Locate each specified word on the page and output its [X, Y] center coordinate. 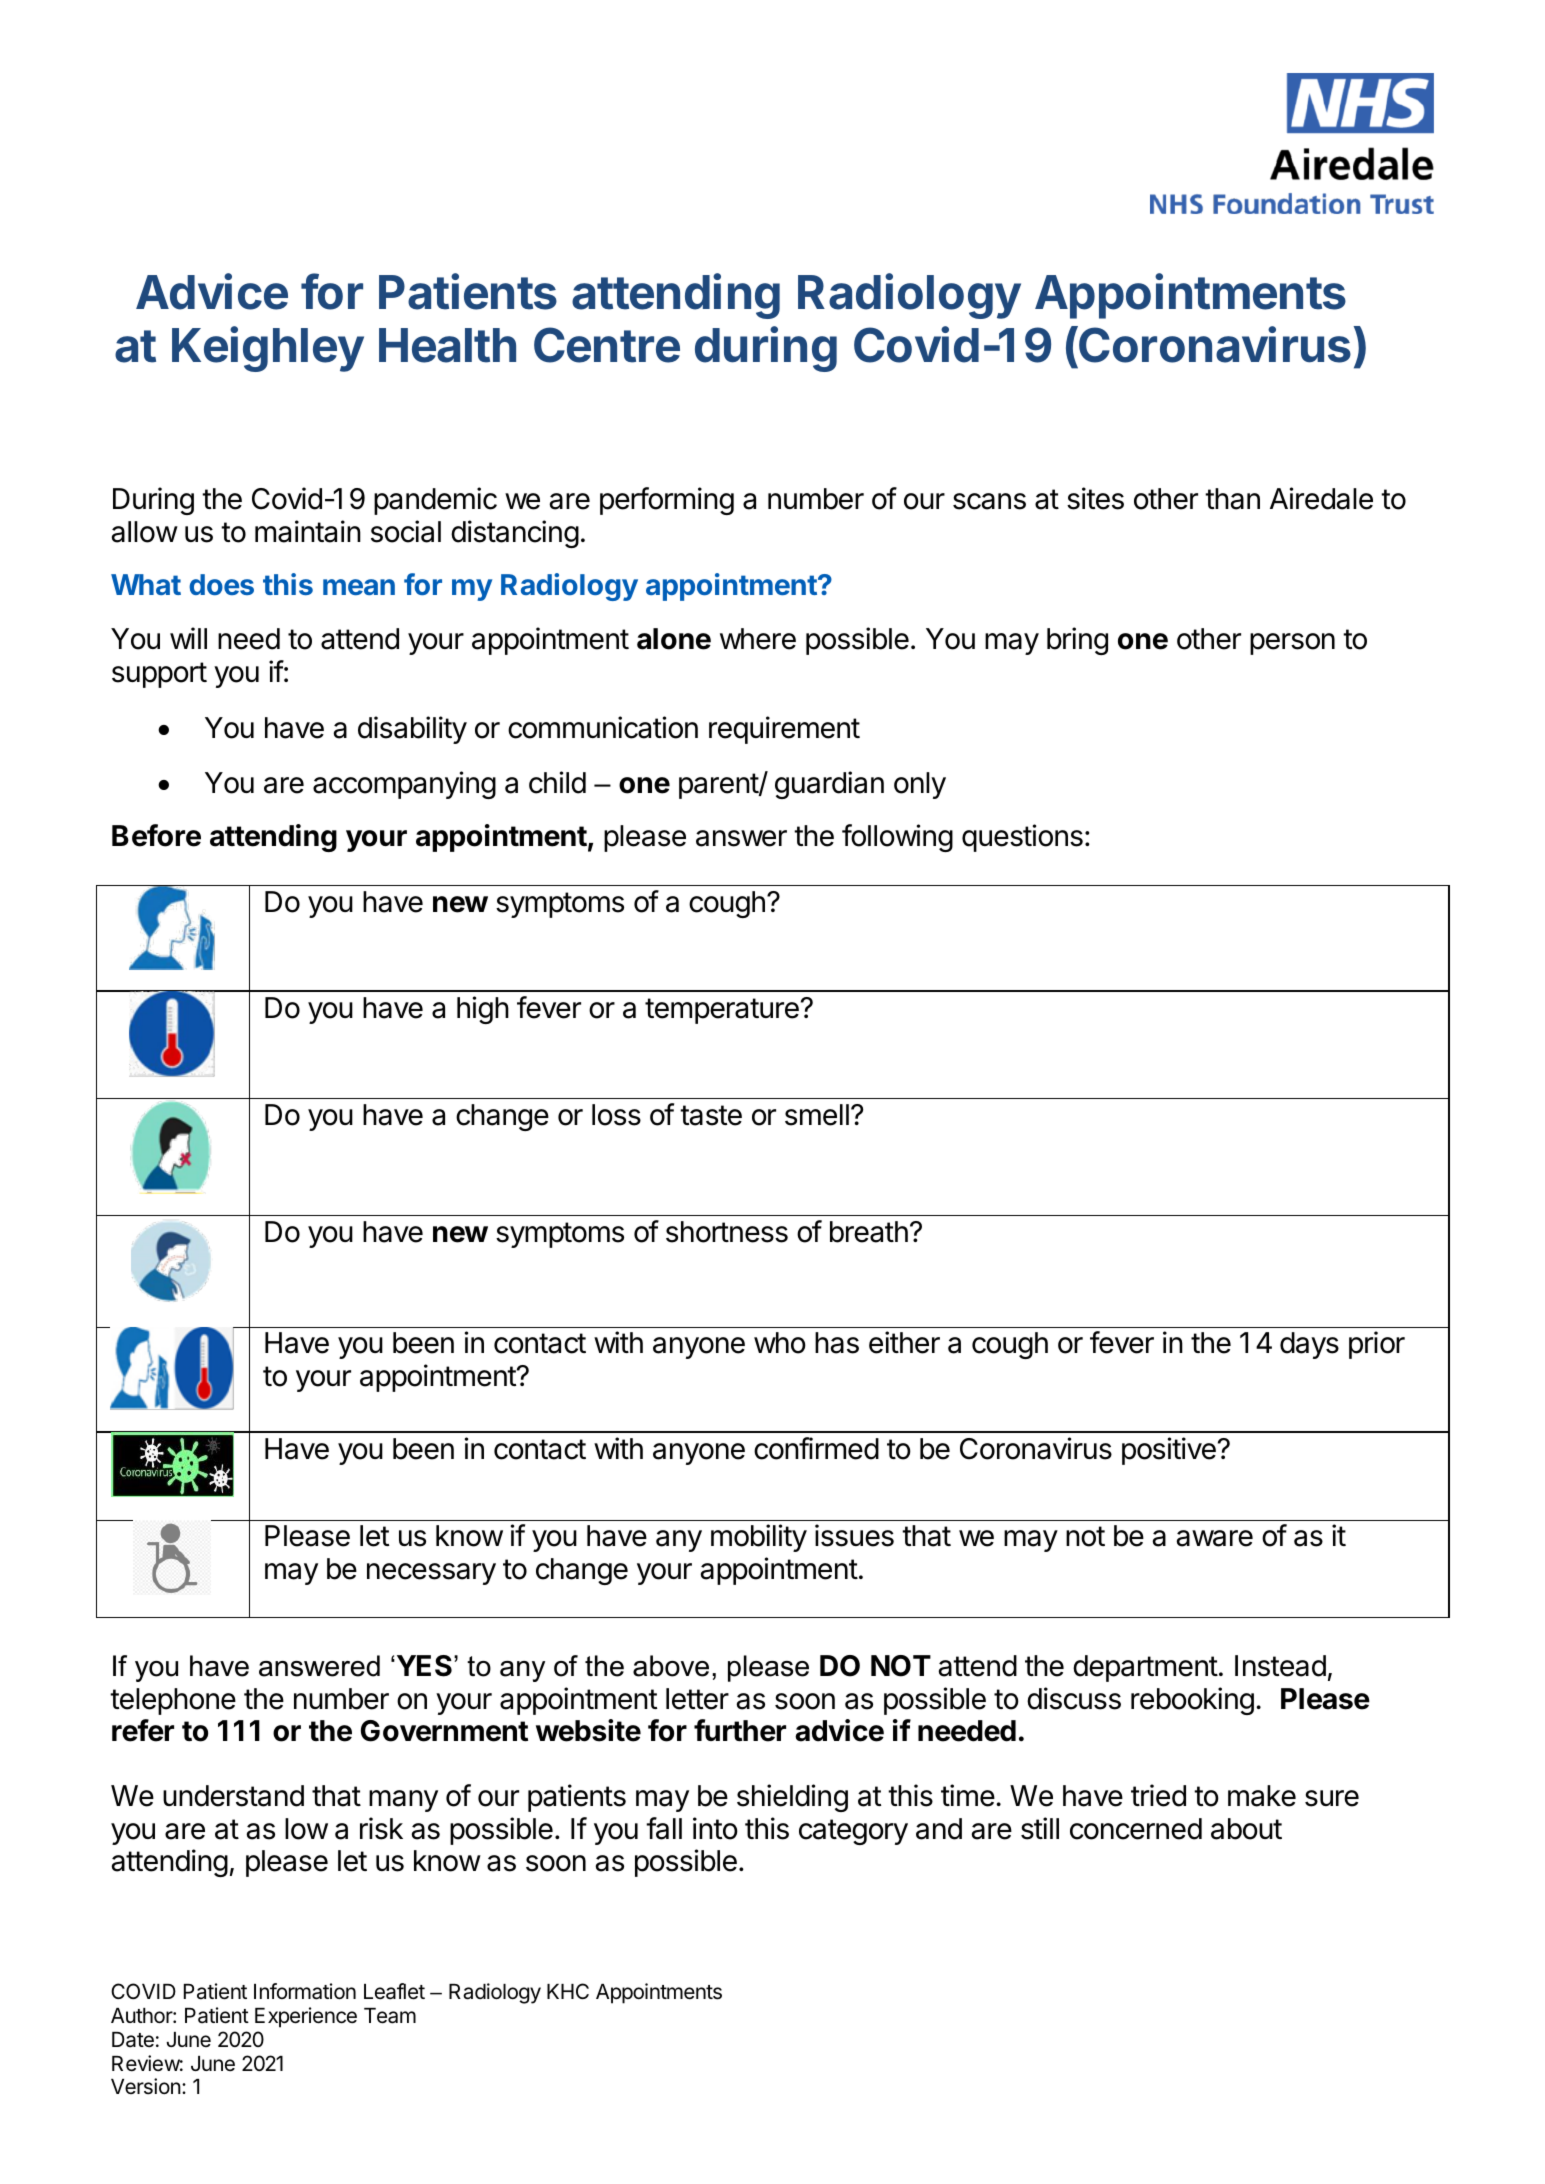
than [1232, 499]
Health [447, 345]
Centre [607, 345]
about [1246, 1829]
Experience [306, 2017]
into [715, 1828]
